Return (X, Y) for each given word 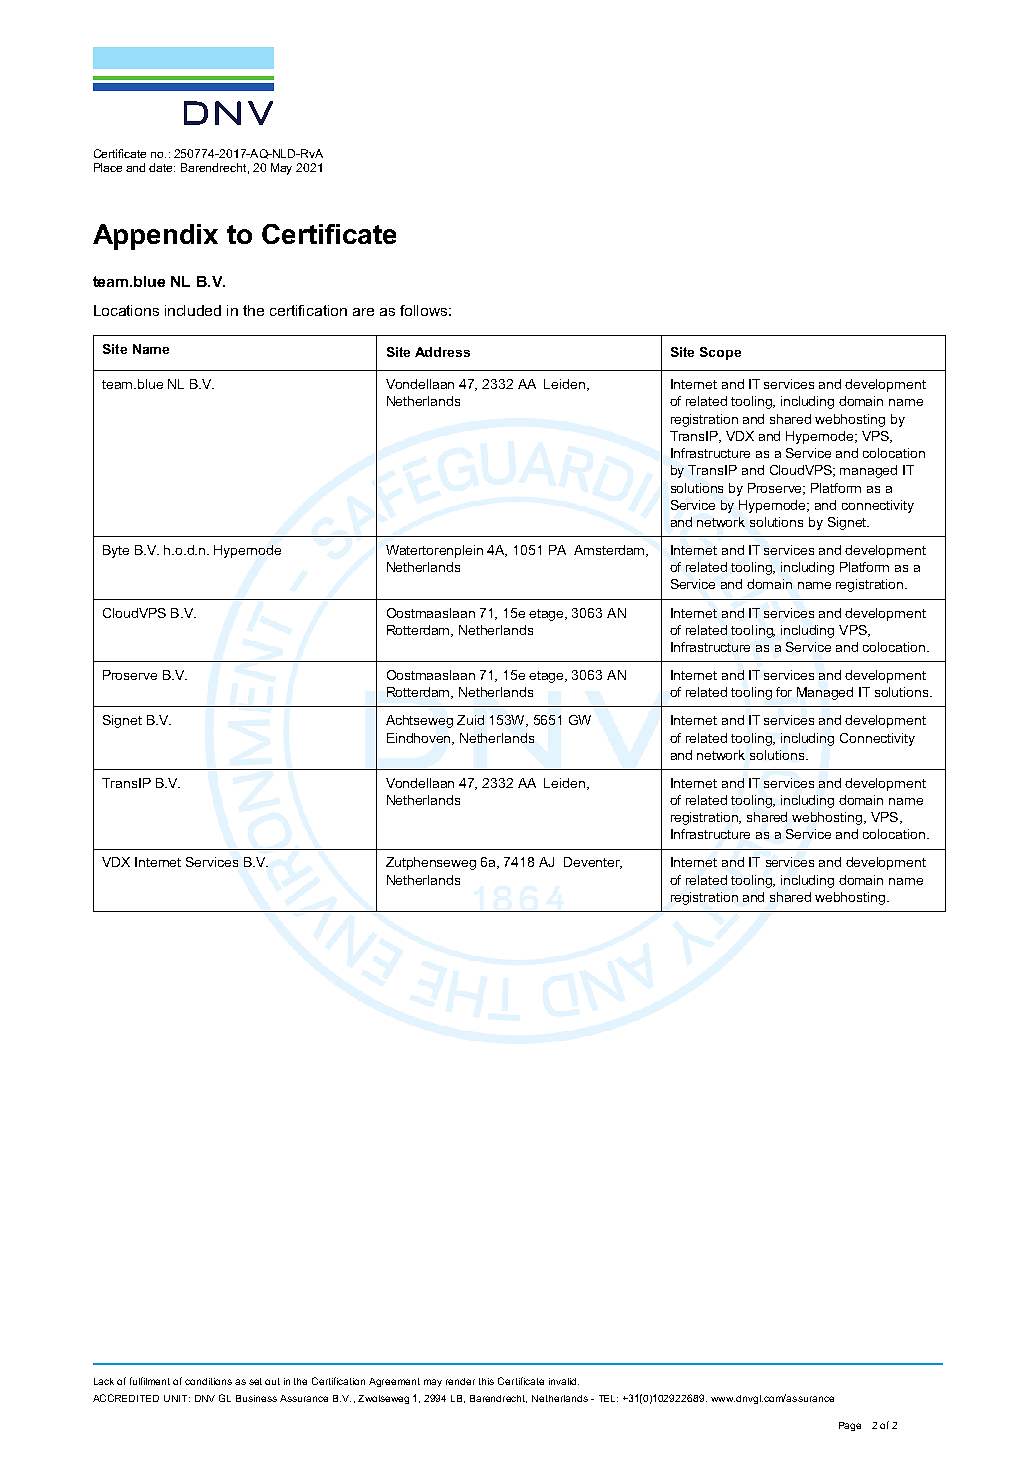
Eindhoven (420, 739)
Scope (720, 353)
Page (850, 1426)
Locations (126, 310)
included (193, 310)
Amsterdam (610, 551)
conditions (208, 1381)
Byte (116, 551)
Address (442, 352)
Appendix (155, 237)
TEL (608, 1398)
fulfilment (150, 1381)
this (486, 1381)
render (460, 1381)
